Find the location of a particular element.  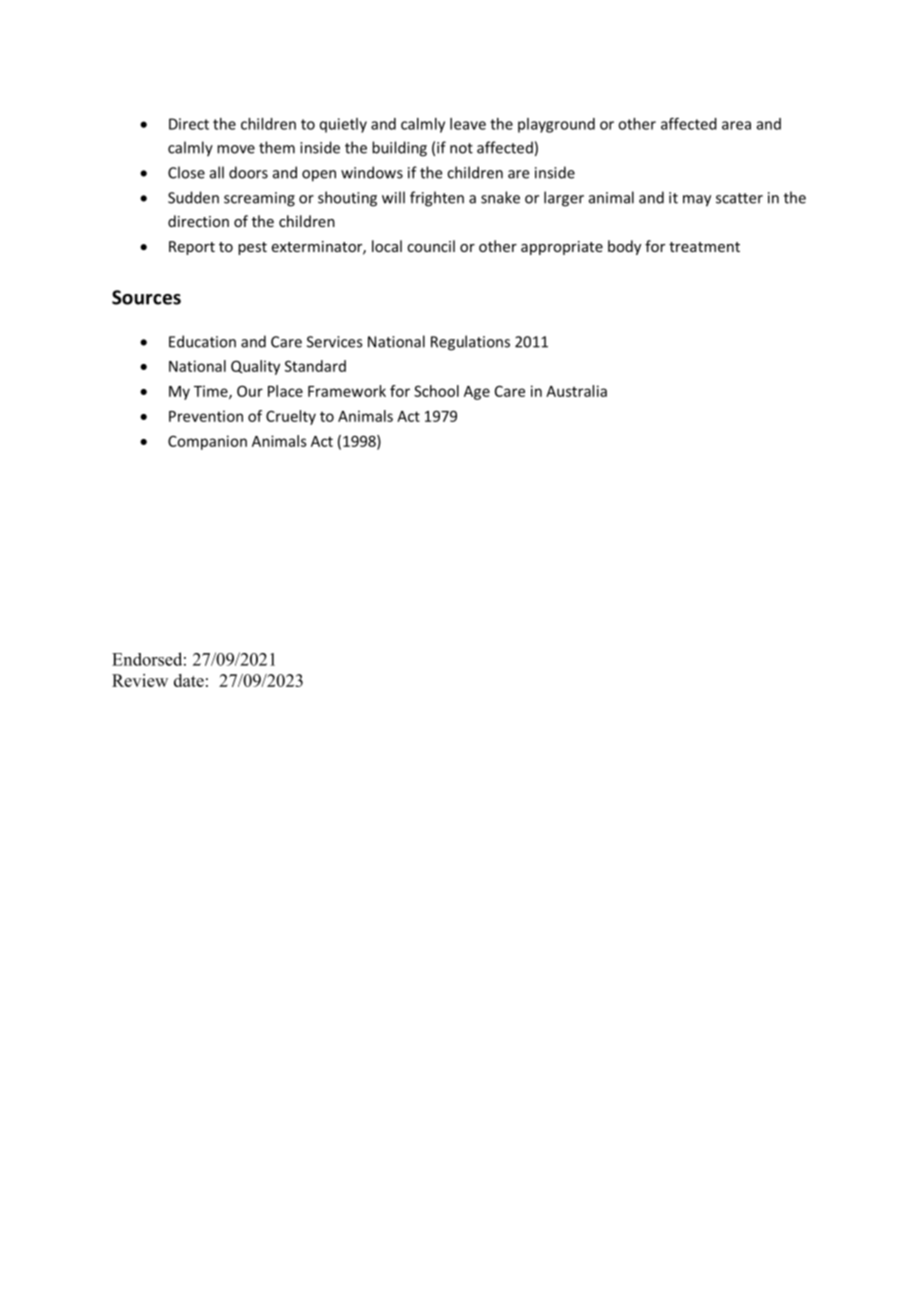

School is located at coordinates (436, 391).
